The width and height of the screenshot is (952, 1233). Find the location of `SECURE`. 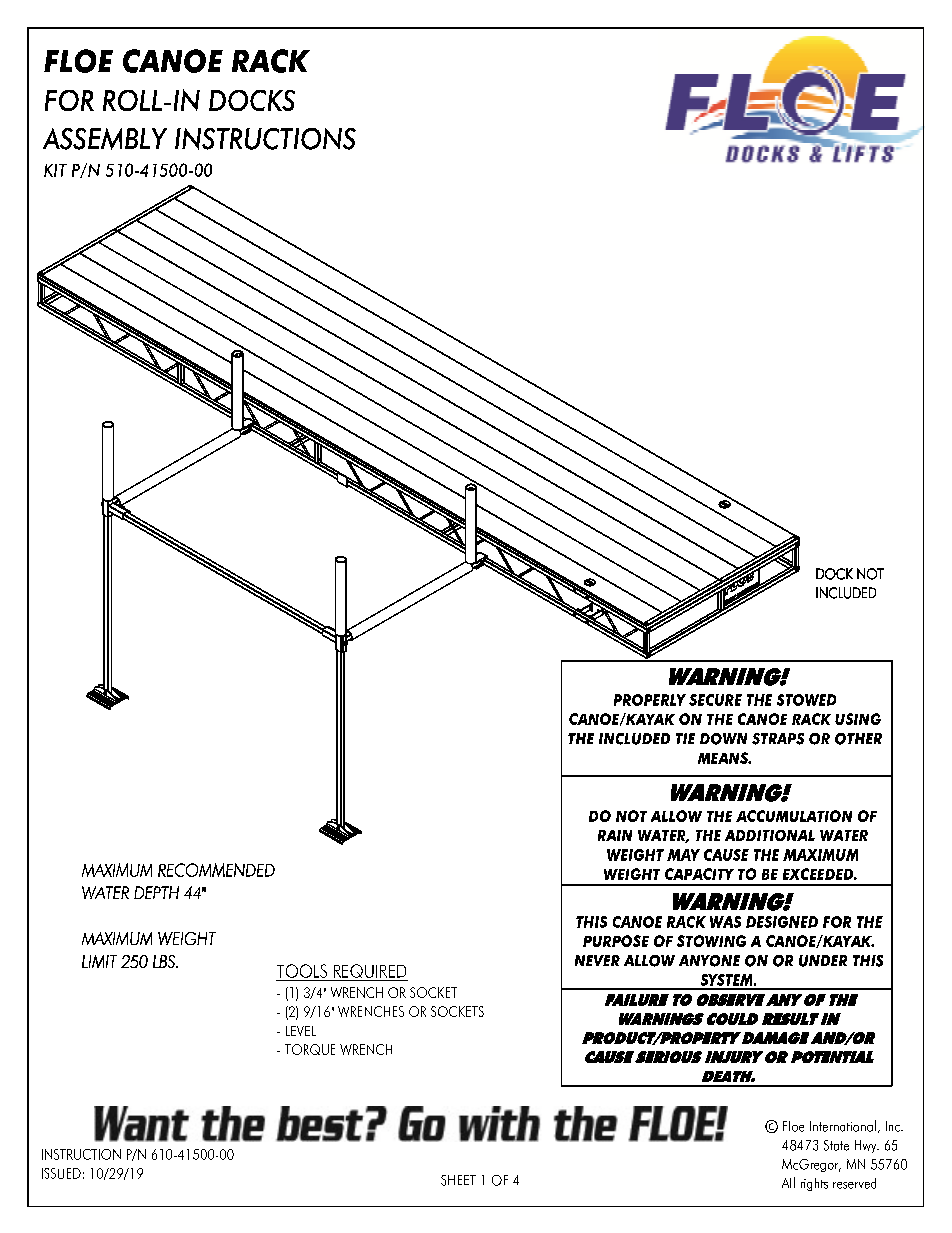

SECURE is located at coordinates (715, 700).
